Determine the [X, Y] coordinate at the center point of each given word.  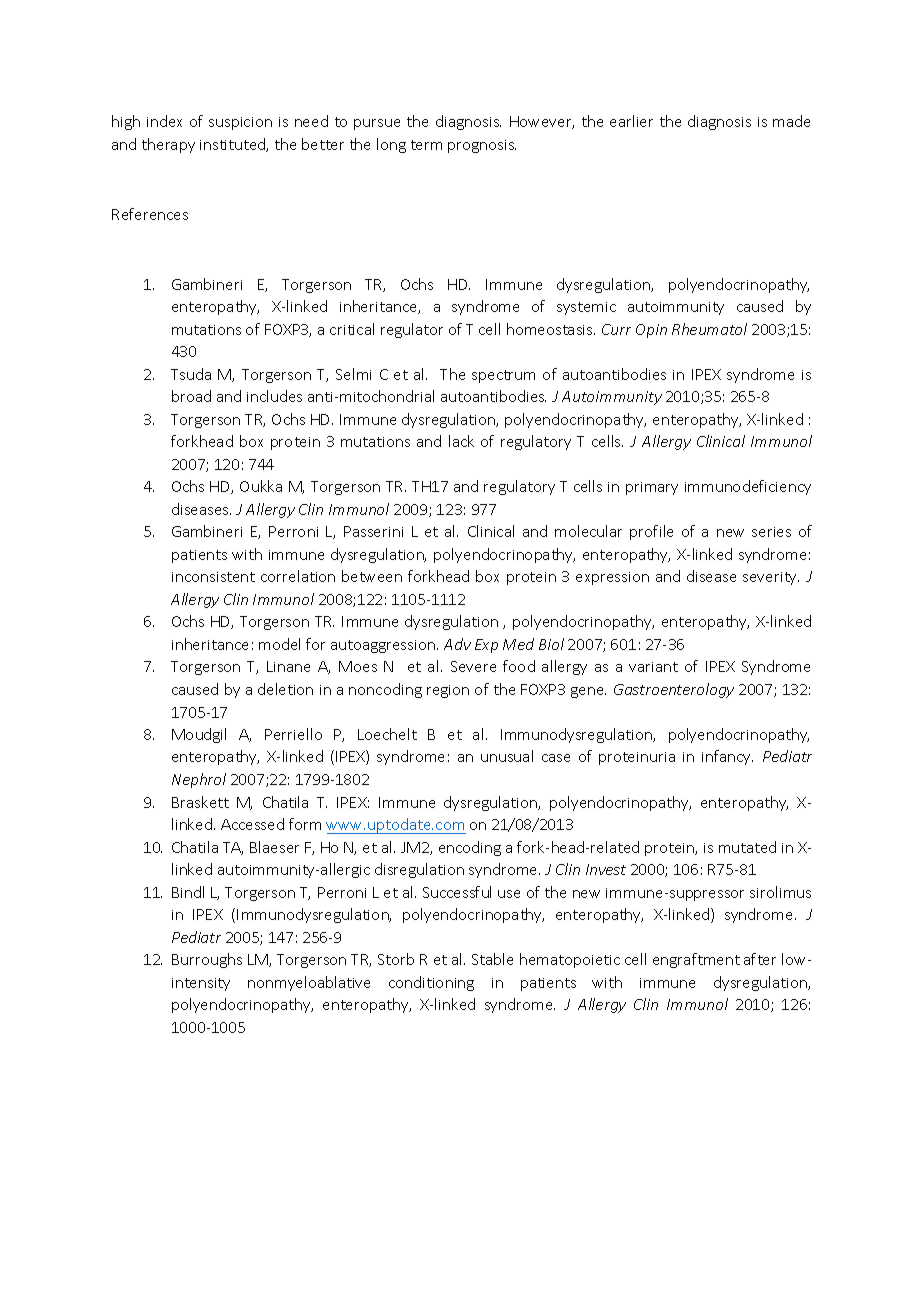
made [791, 121]
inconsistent [213, 577]
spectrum [503, 376]
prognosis [482, 146]
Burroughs [207, 960]
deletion [285, 689]
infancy [727, 757]
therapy [168, 145]
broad [191, 396]
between [372, 576]
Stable [492, 959]
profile [651, 532]
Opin [651, 331]
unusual [507, 756]
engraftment [696, 960]
